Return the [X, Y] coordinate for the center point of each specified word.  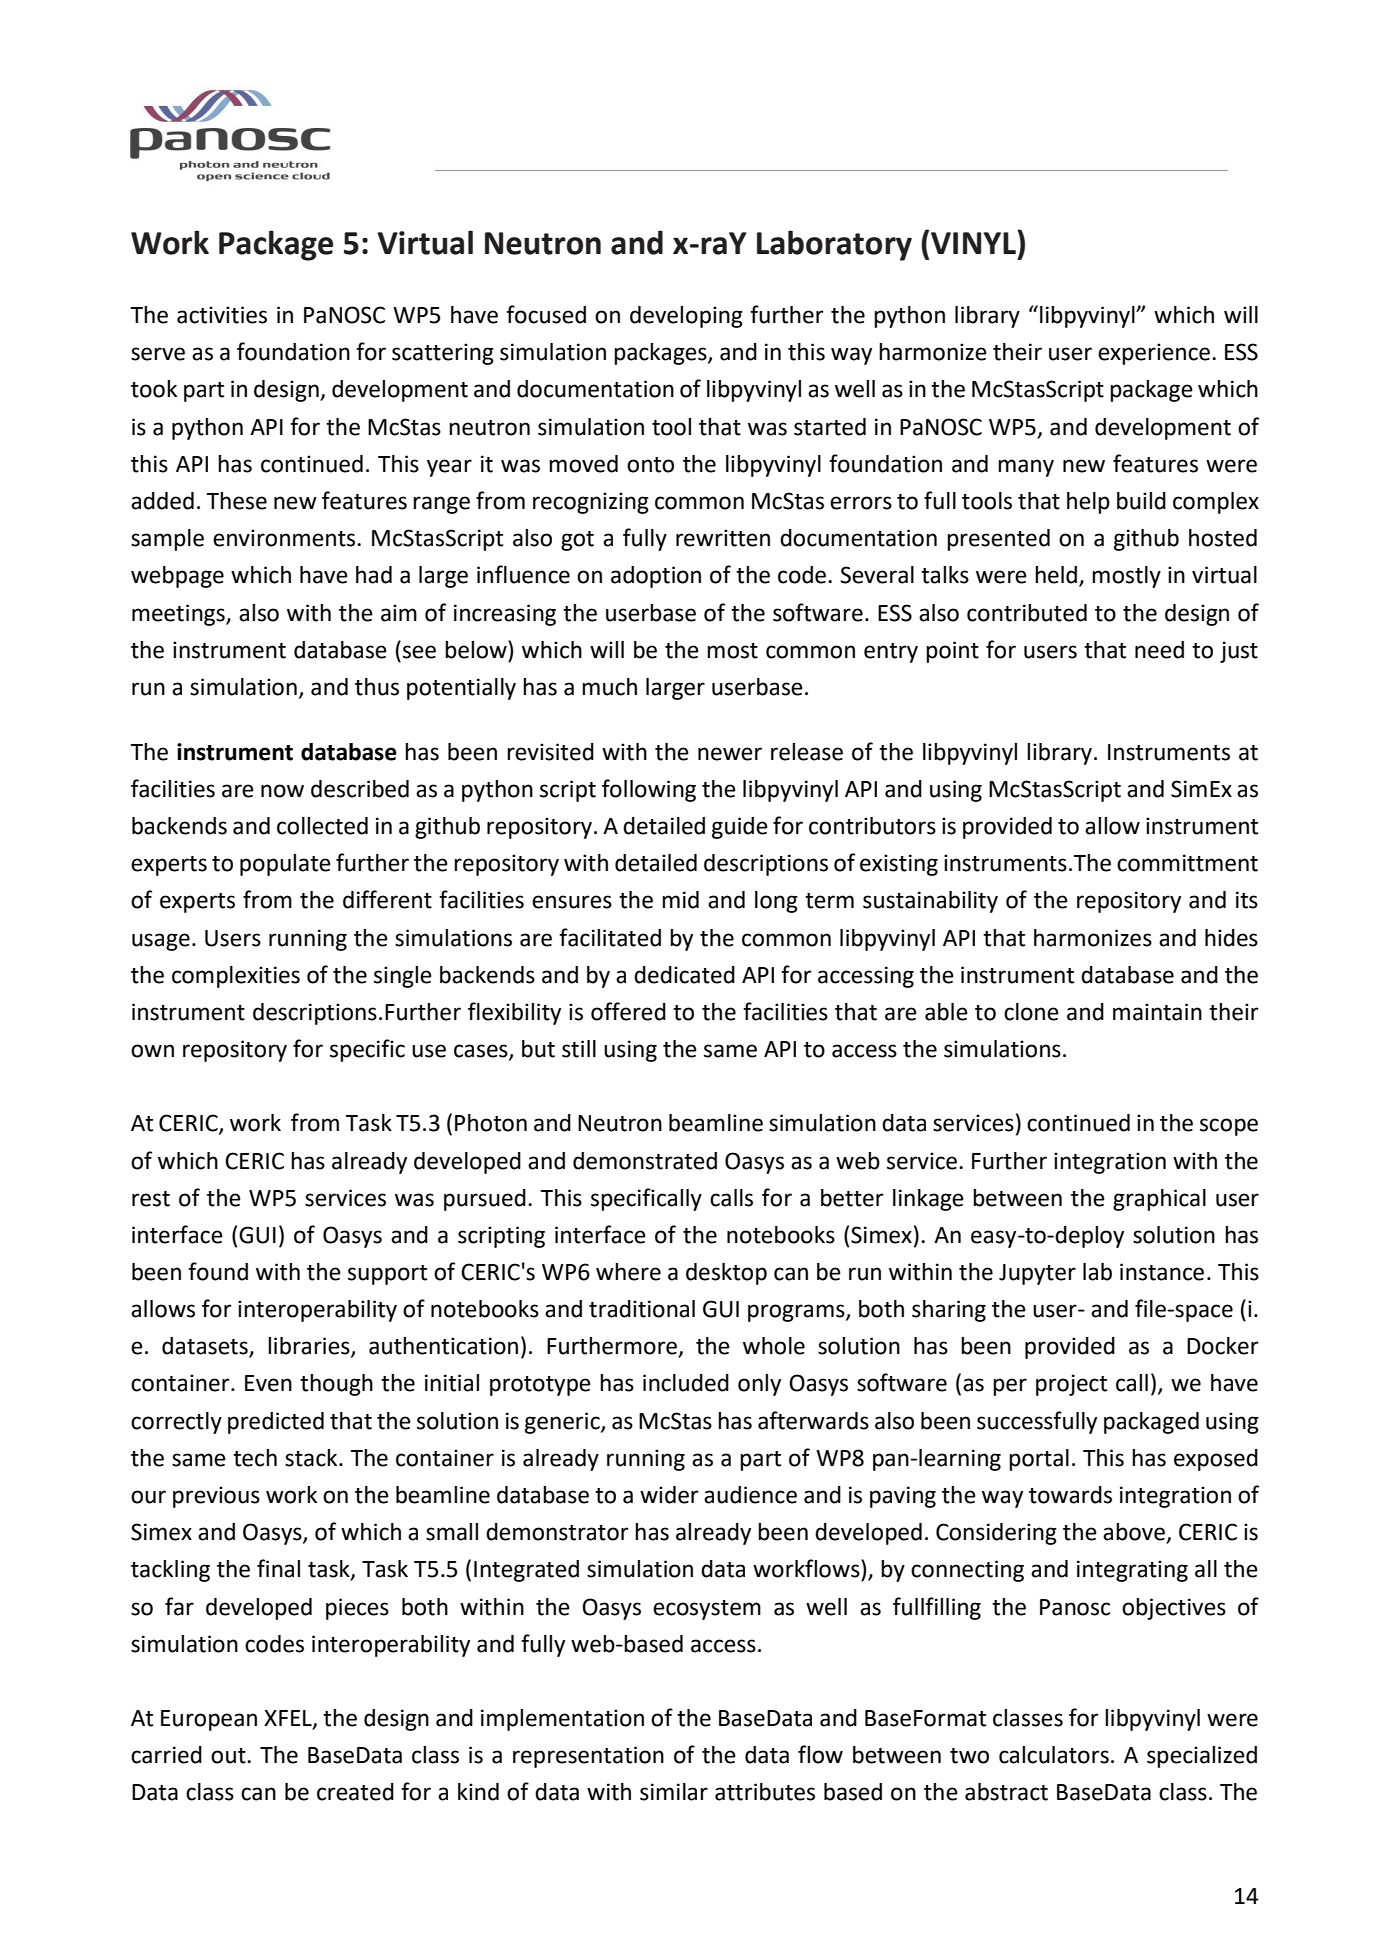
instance [1162, 1272]
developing [686, 317]
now [282, 791]
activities [222, 315]
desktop [726, 1274]
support [387, 1275]
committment [1187, 863]
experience [1154, 354]
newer [730, 754]
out [229, 1756]
